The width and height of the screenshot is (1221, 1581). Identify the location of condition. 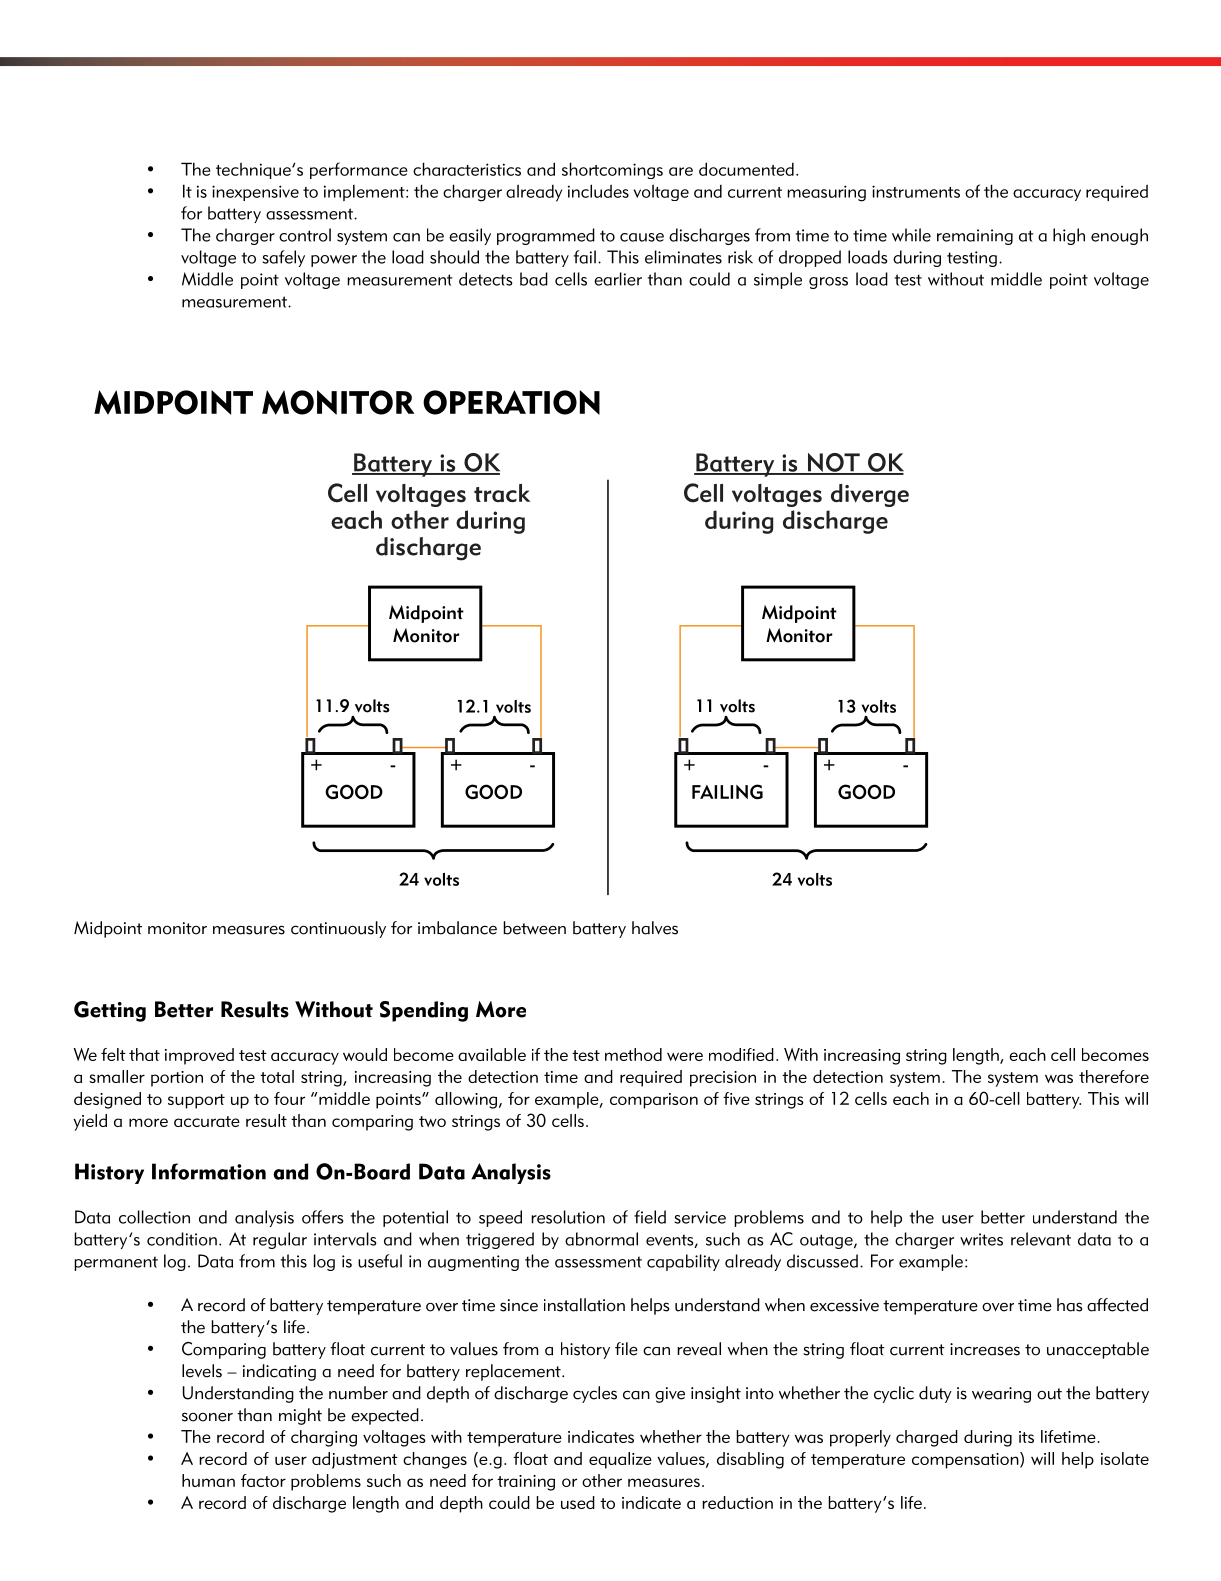
(182, 1239).
